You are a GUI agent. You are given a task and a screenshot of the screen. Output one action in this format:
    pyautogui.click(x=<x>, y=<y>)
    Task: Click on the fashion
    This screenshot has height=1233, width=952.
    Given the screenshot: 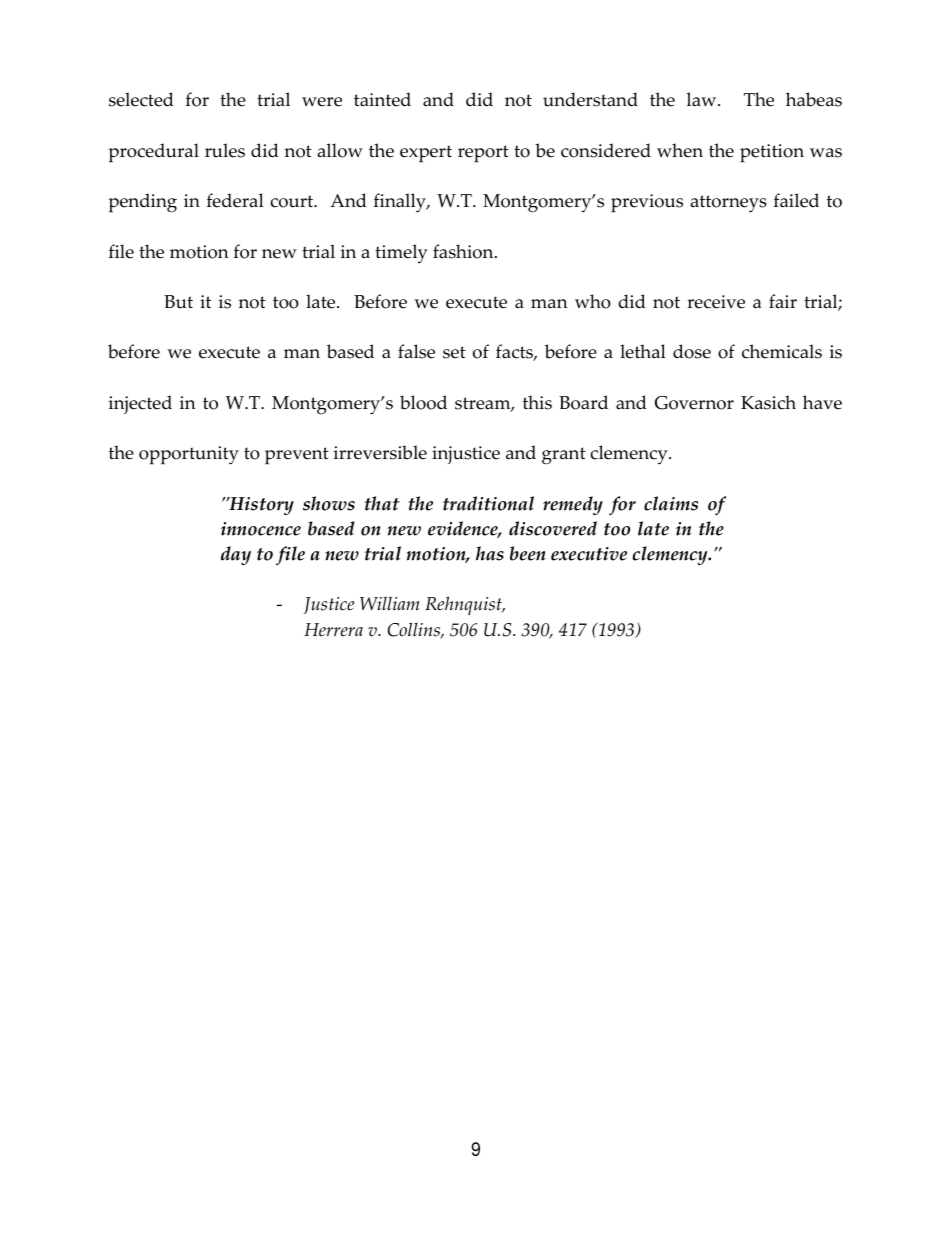 What is the action you would take?
    pyautogui.click(x=464, y=251)
